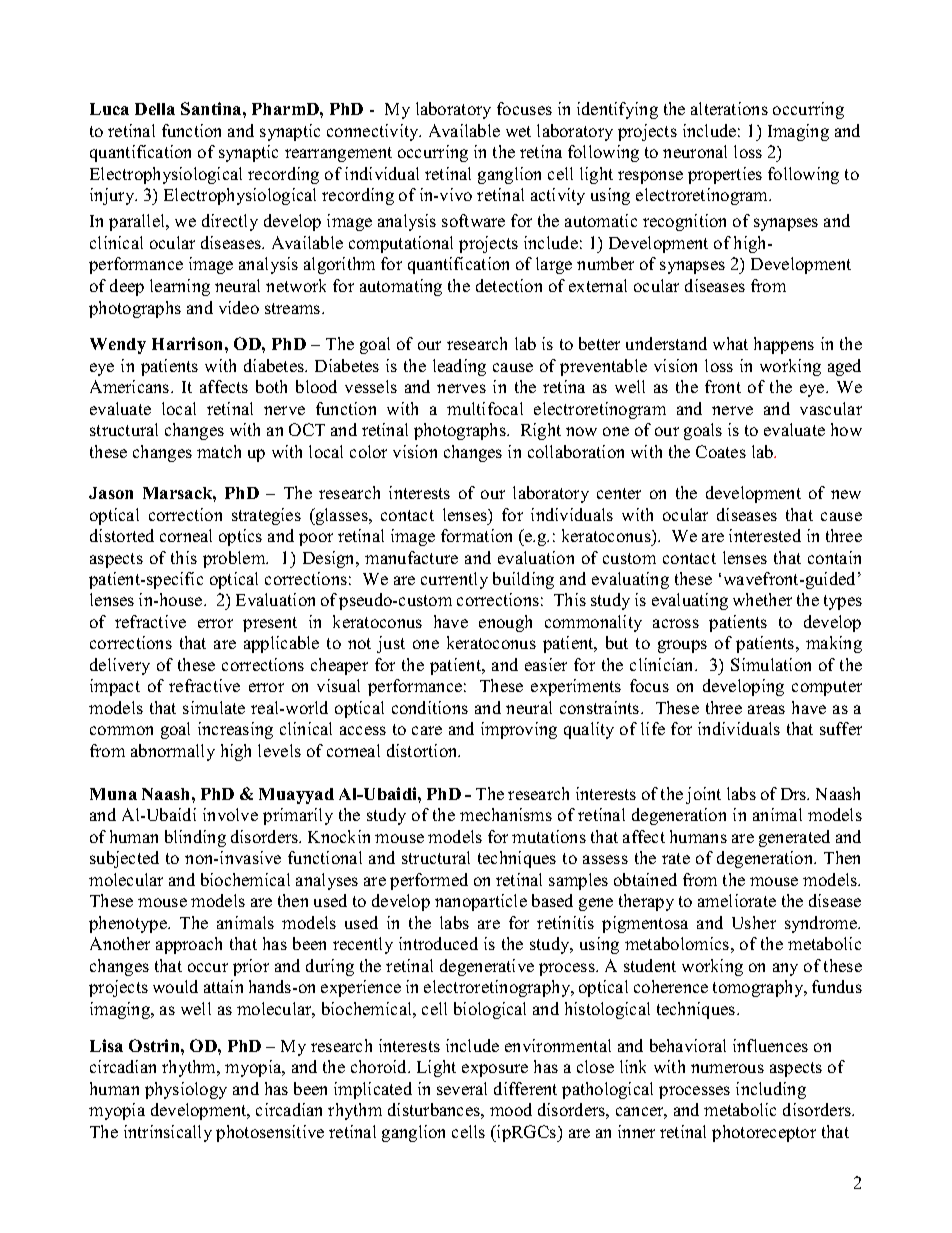 The height and width of the document is (1233, 952). What do you see at coordinates (518, 131) in the document?
I see `wet` at bounding box center [518, 131].
